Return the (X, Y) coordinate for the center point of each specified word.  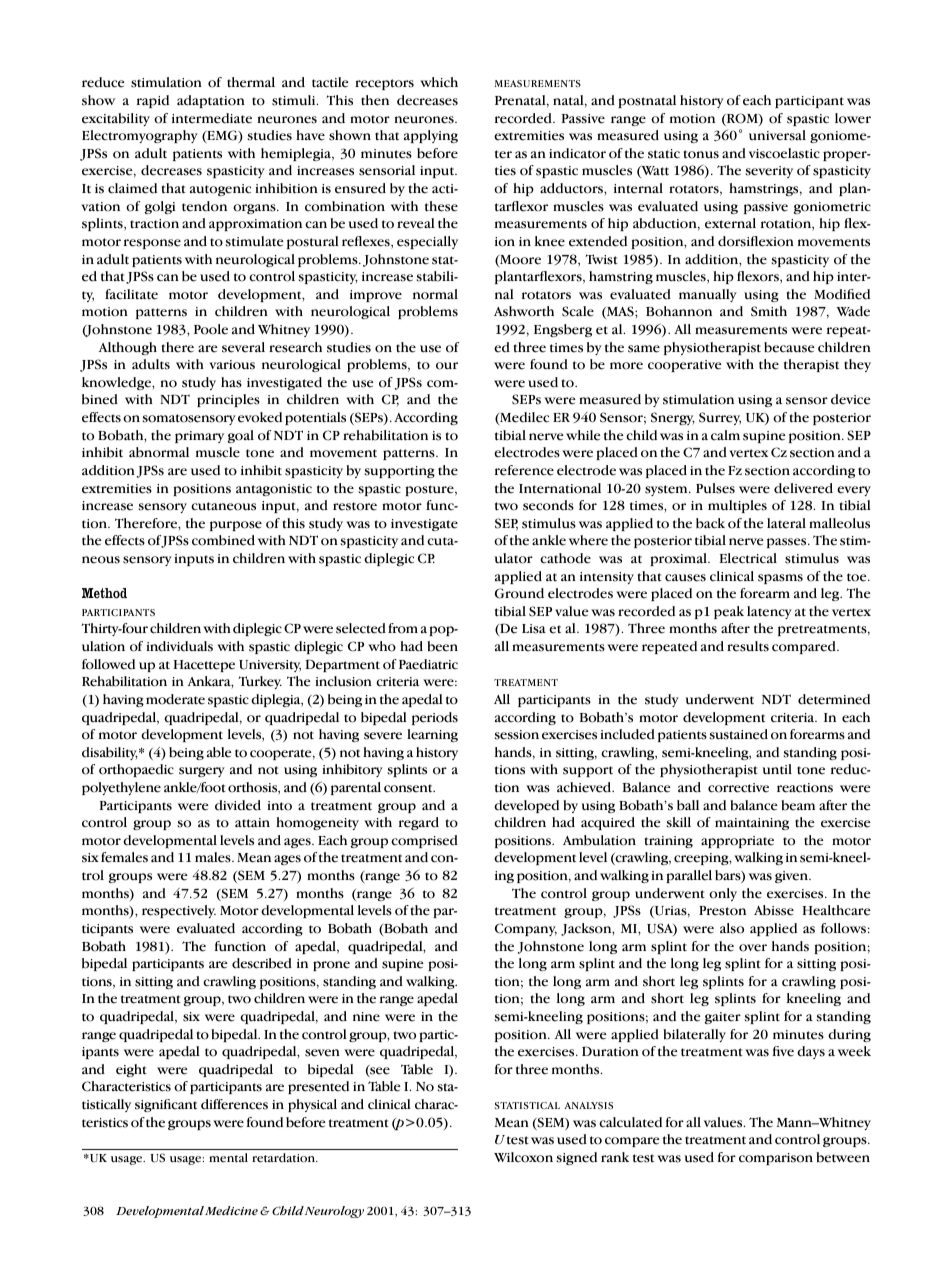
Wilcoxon (523, 1157)
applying (431, 136)
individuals (179, 646)
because (789, 347)
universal (777, 135)
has (231, 382)
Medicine (231, 1211)
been (442, 646)
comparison (776, 1159)
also (732, 928)
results (748, 646)
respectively (179, 911)
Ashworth (524, 311)
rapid (153, 101)
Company (526, 929)
